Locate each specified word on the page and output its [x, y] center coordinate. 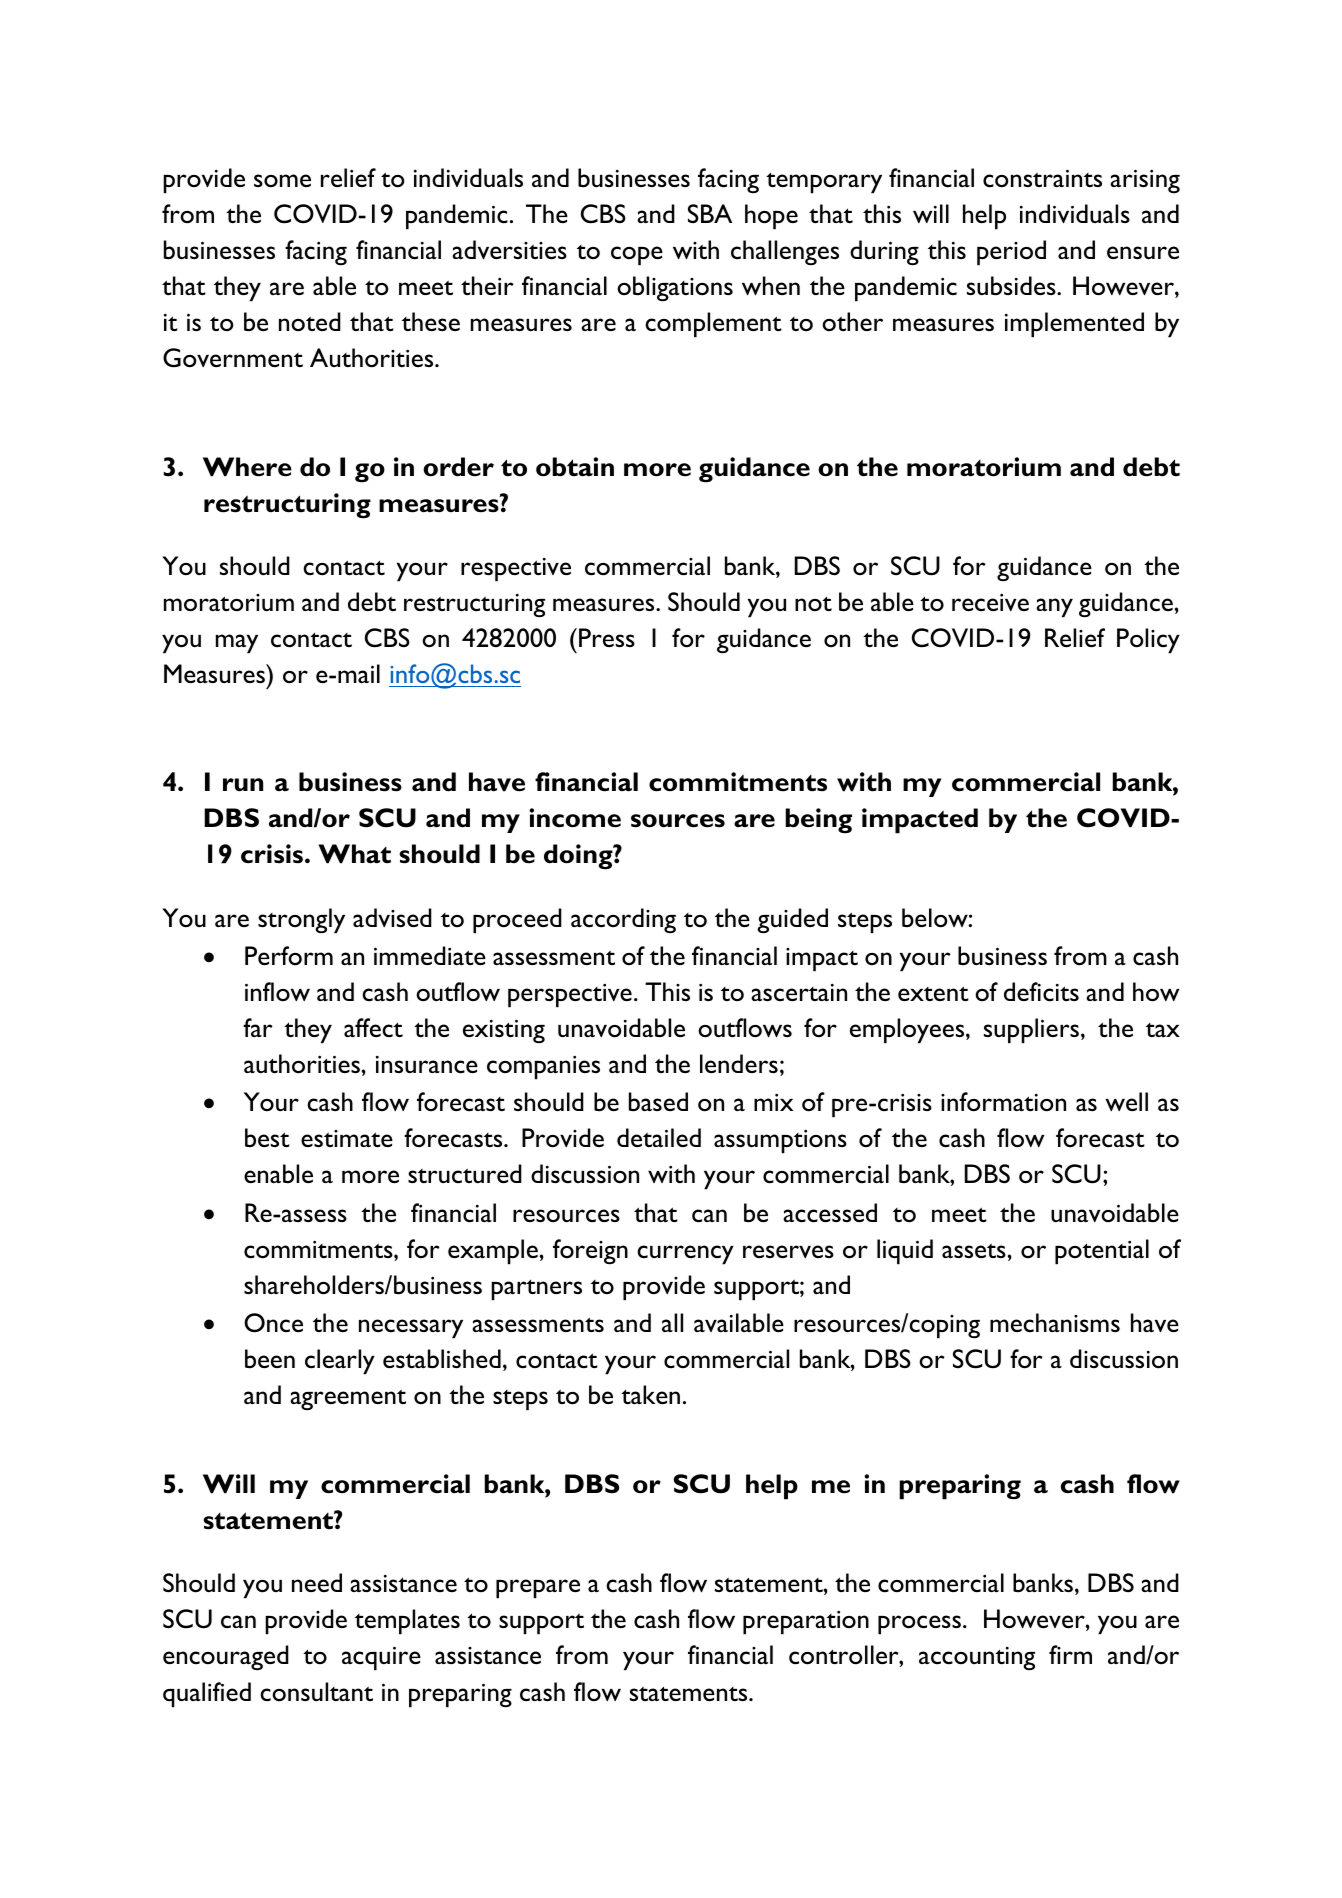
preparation [806, 1622]
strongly [301, 921]
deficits [1041, 992]
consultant [317, 1692]
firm [1070, 1654]
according [623, 920]
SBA [710, 213]
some [282, 180]
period [1011, 253]
